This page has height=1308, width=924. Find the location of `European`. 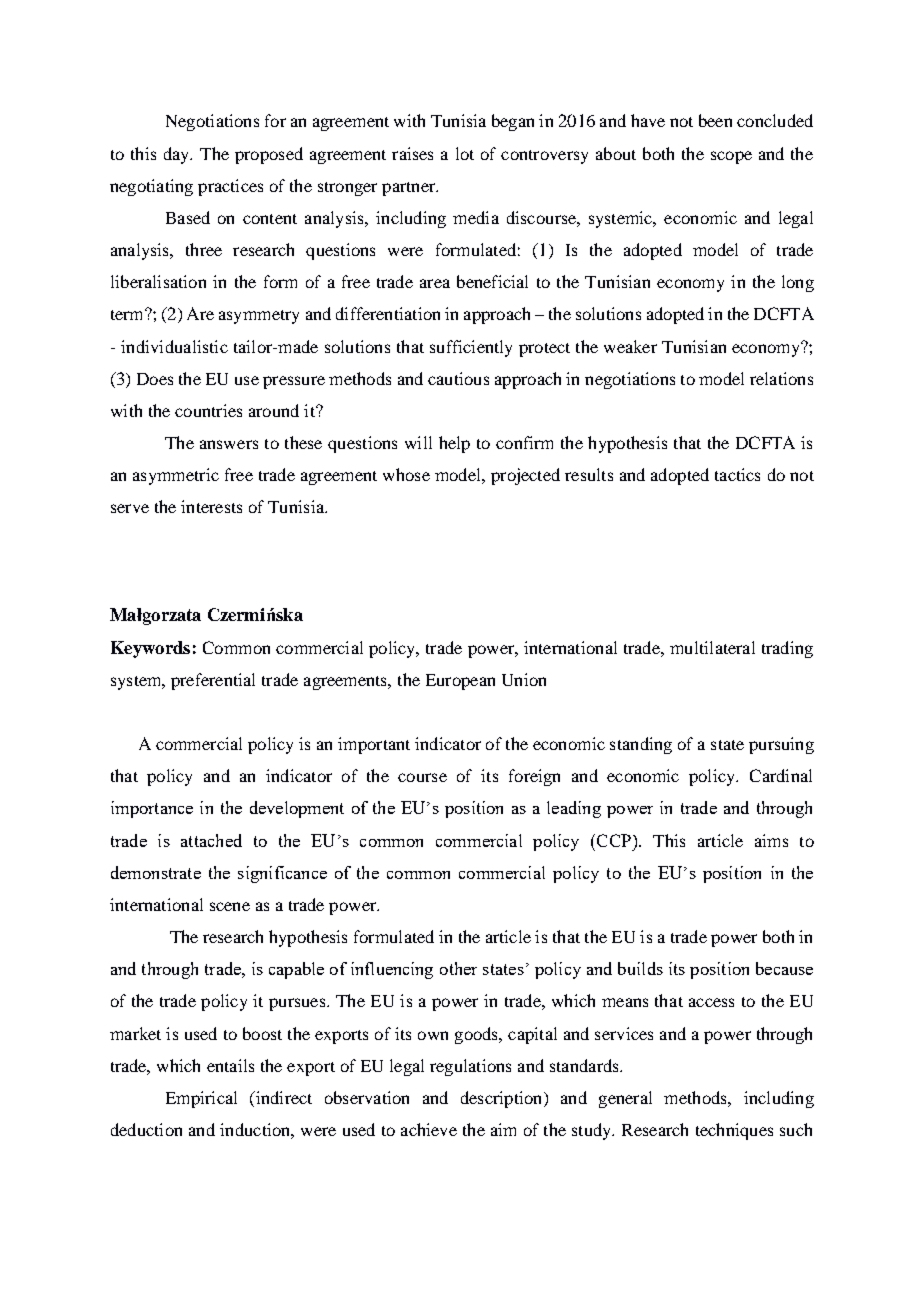

European is located at coordinates (460, 682).
